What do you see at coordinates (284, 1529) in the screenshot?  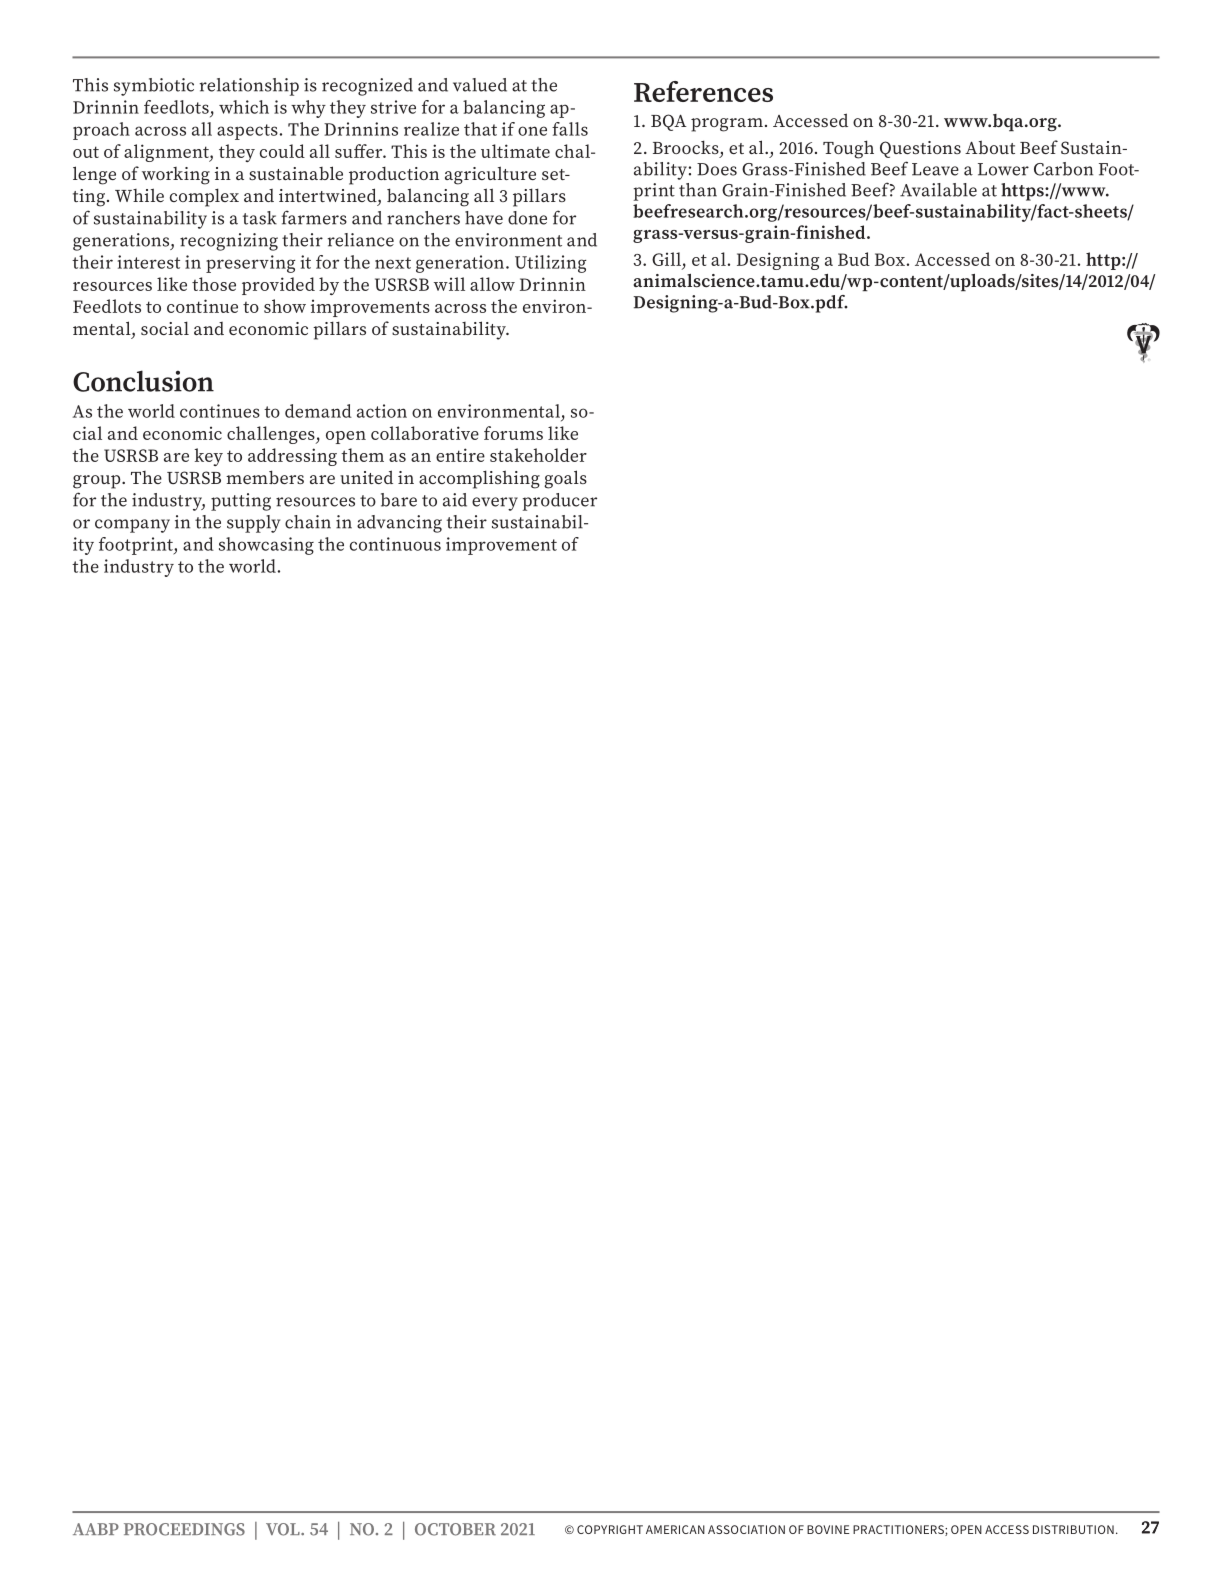 I see `VOL` at bounding box center [284, 1529].
